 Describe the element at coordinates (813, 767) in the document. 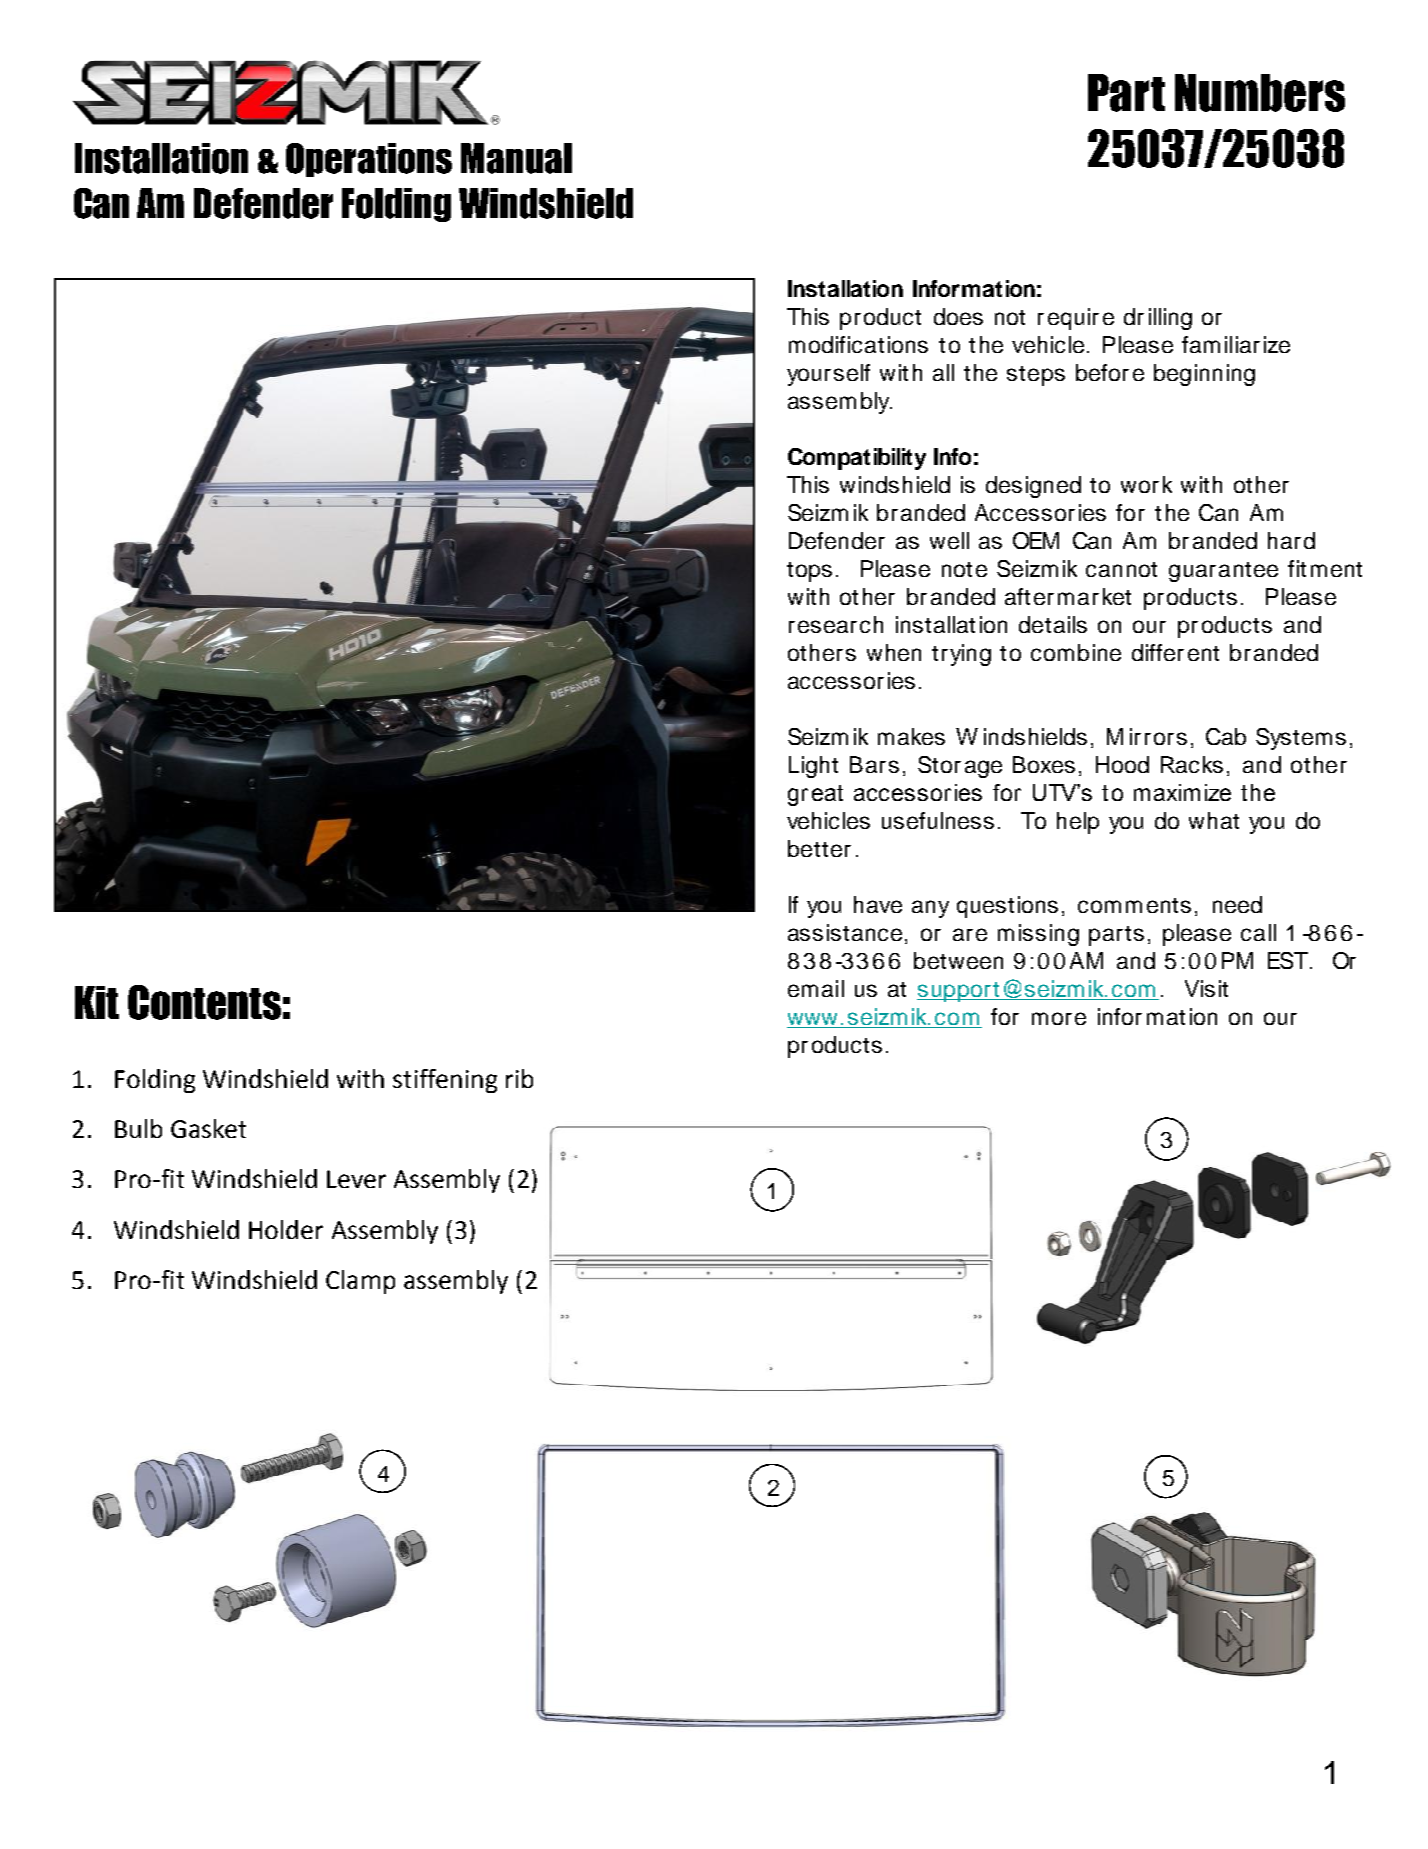

I see `Light` at that location.
